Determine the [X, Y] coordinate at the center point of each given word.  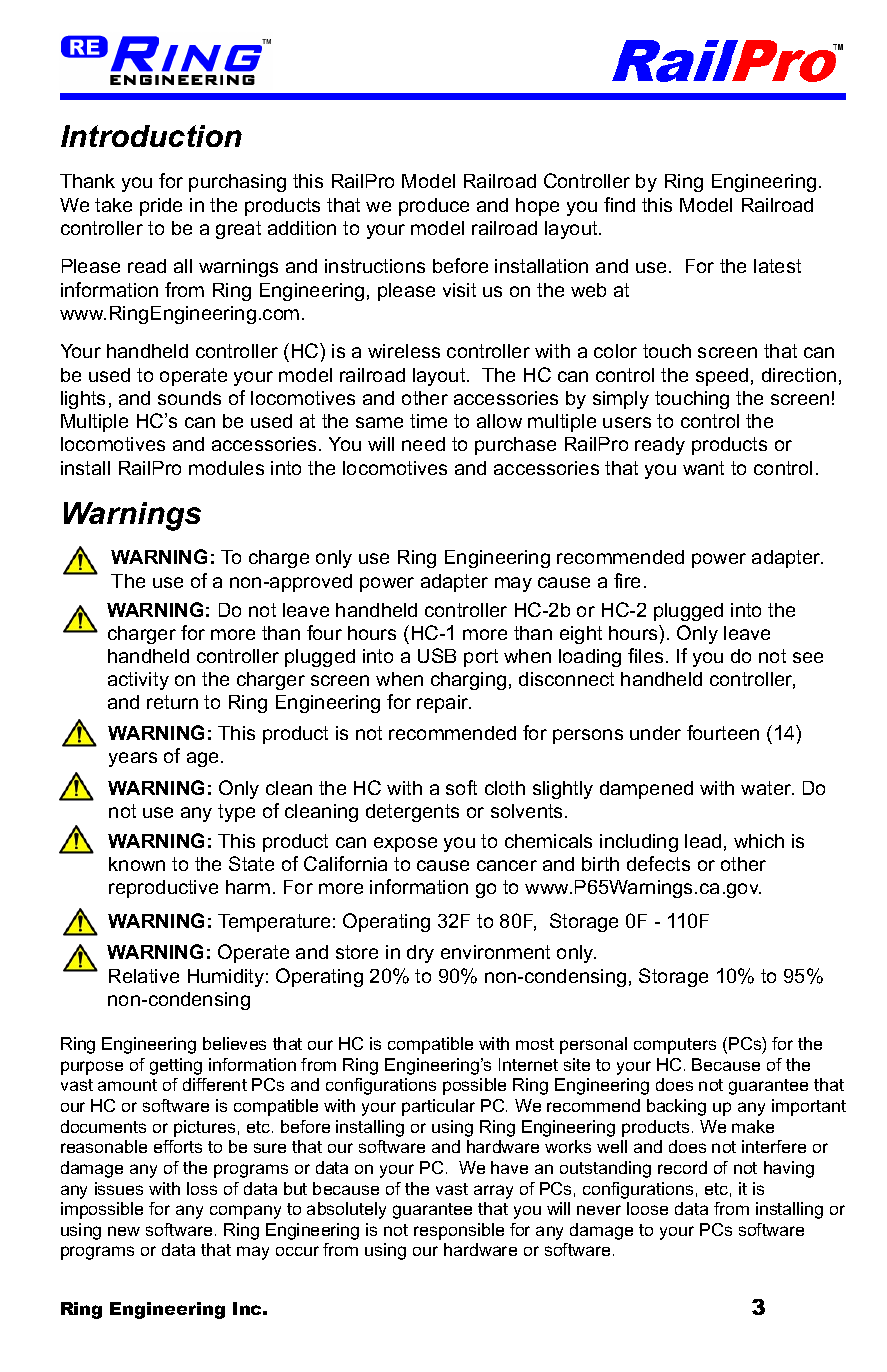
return [172, 702]
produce [434, 207]
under [655, 733]
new [124, 1231]
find [619, 204]
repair [444, 704]
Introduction [151, 136]
